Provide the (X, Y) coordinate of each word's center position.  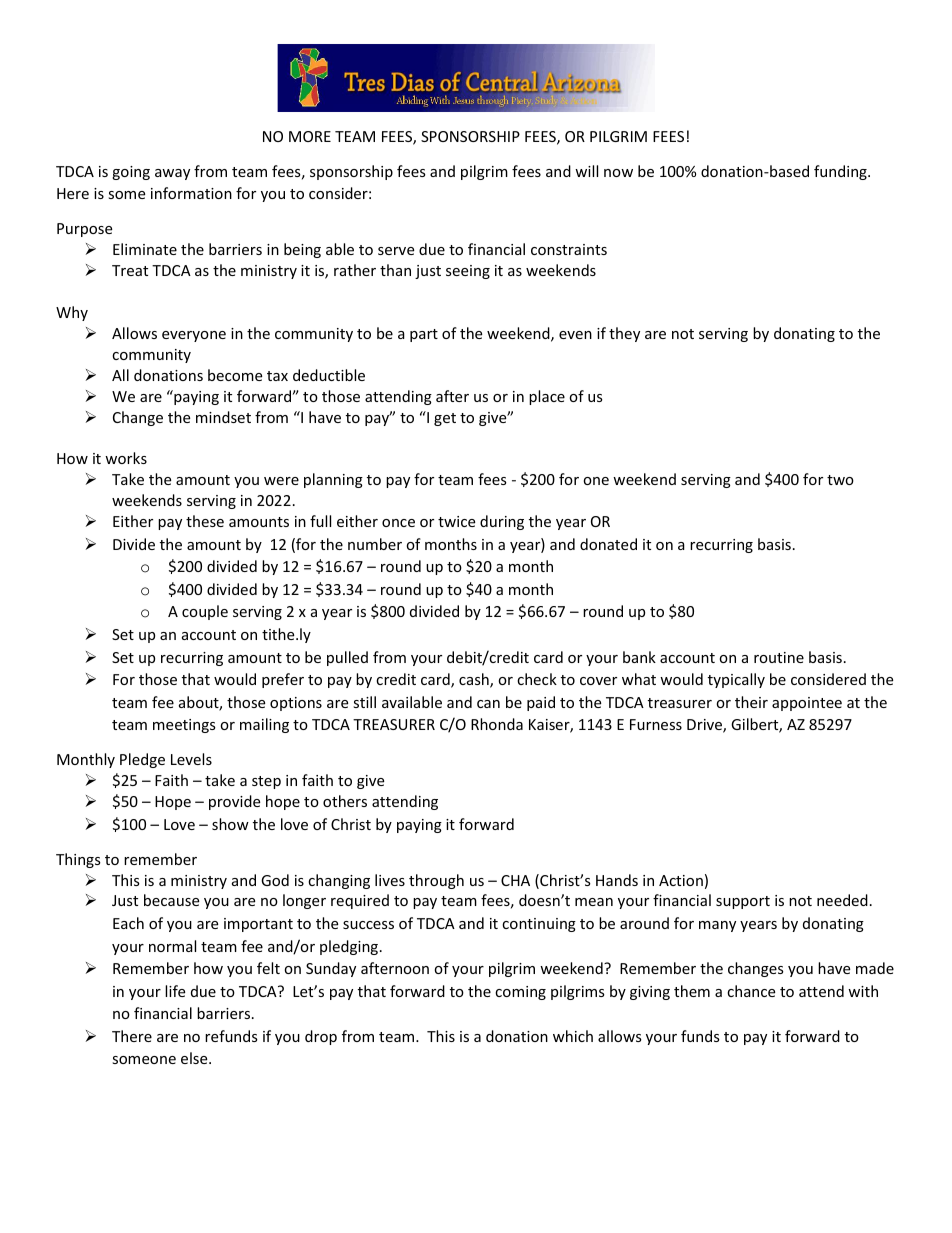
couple (205, 612)
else (195, 1058)
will (586, 171)
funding (841, 172)
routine (779, 657)
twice (456, 521)
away (172, 174)
